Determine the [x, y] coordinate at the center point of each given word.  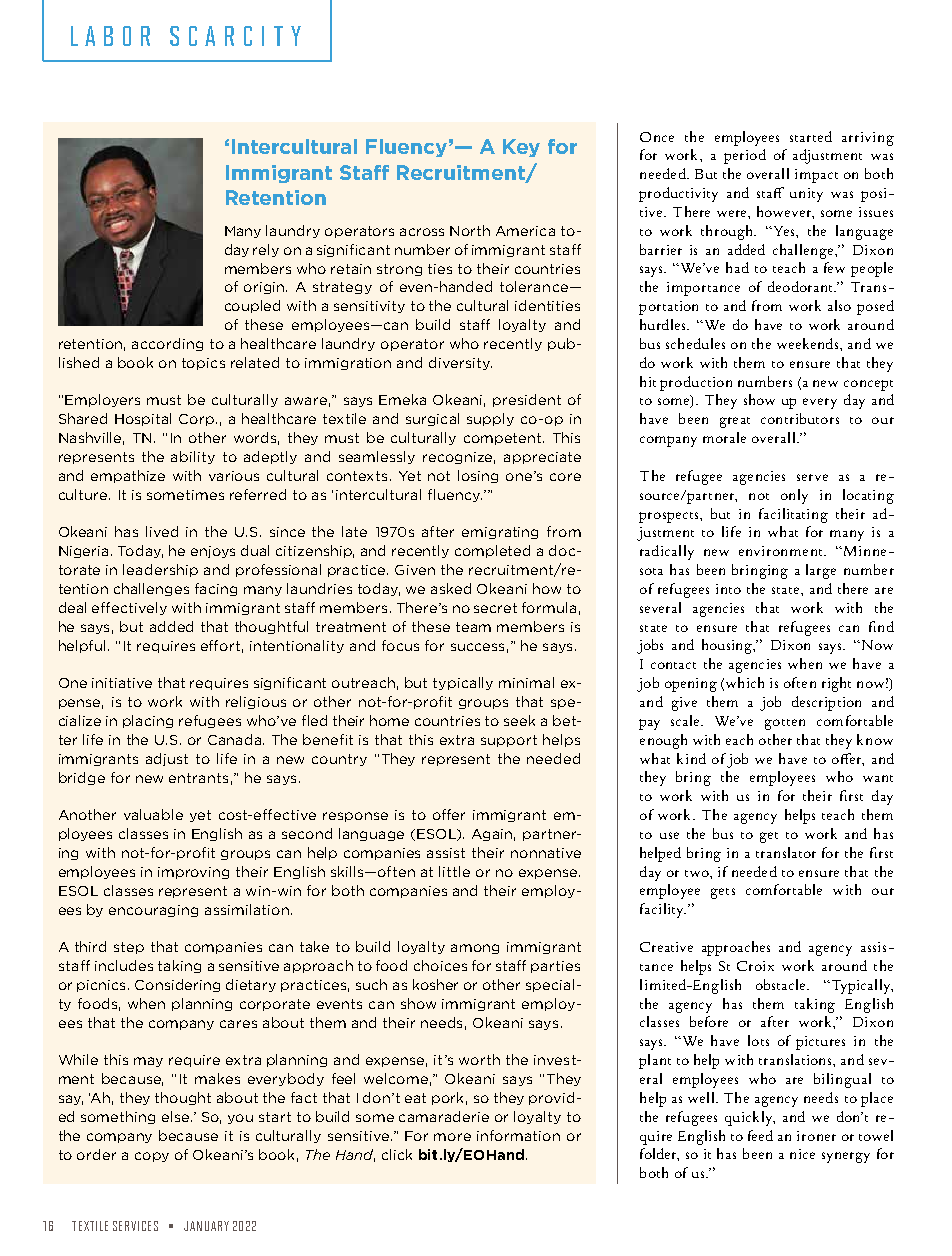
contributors [800, 418]
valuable [153, 814]
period [745, 156]
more [452, 1137]
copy [152, 1157]
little [454, 871]
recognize [459, 458]
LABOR [110, 36]
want [878, 778]
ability [193, 457]
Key [521, 148]
